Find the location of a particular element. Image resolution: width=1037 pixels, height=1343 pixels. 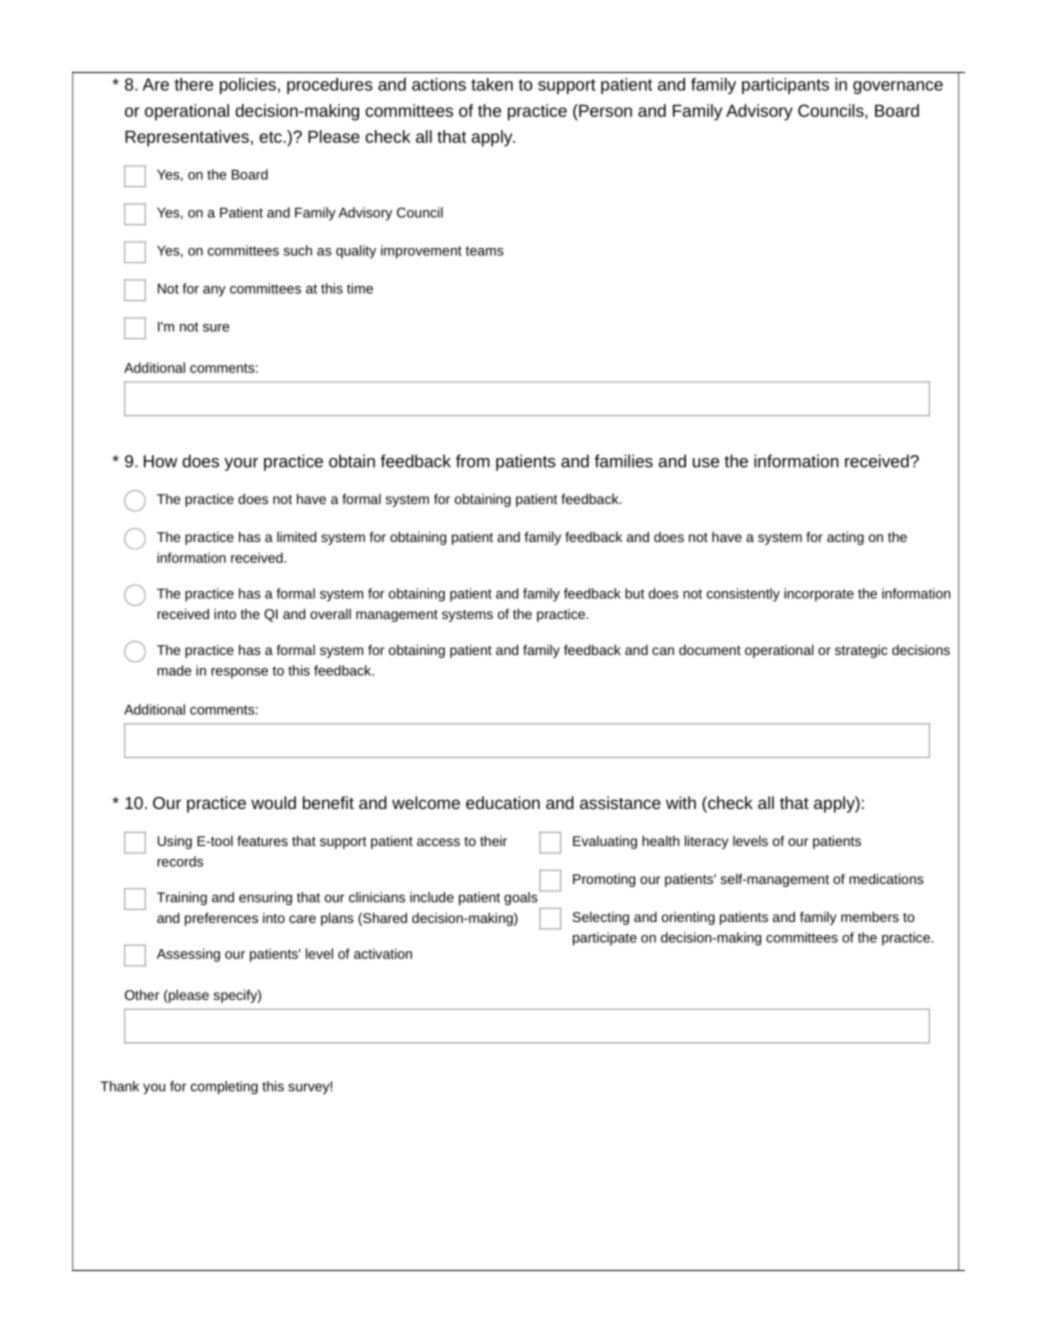

activation is located at coordinates (383, 953).
